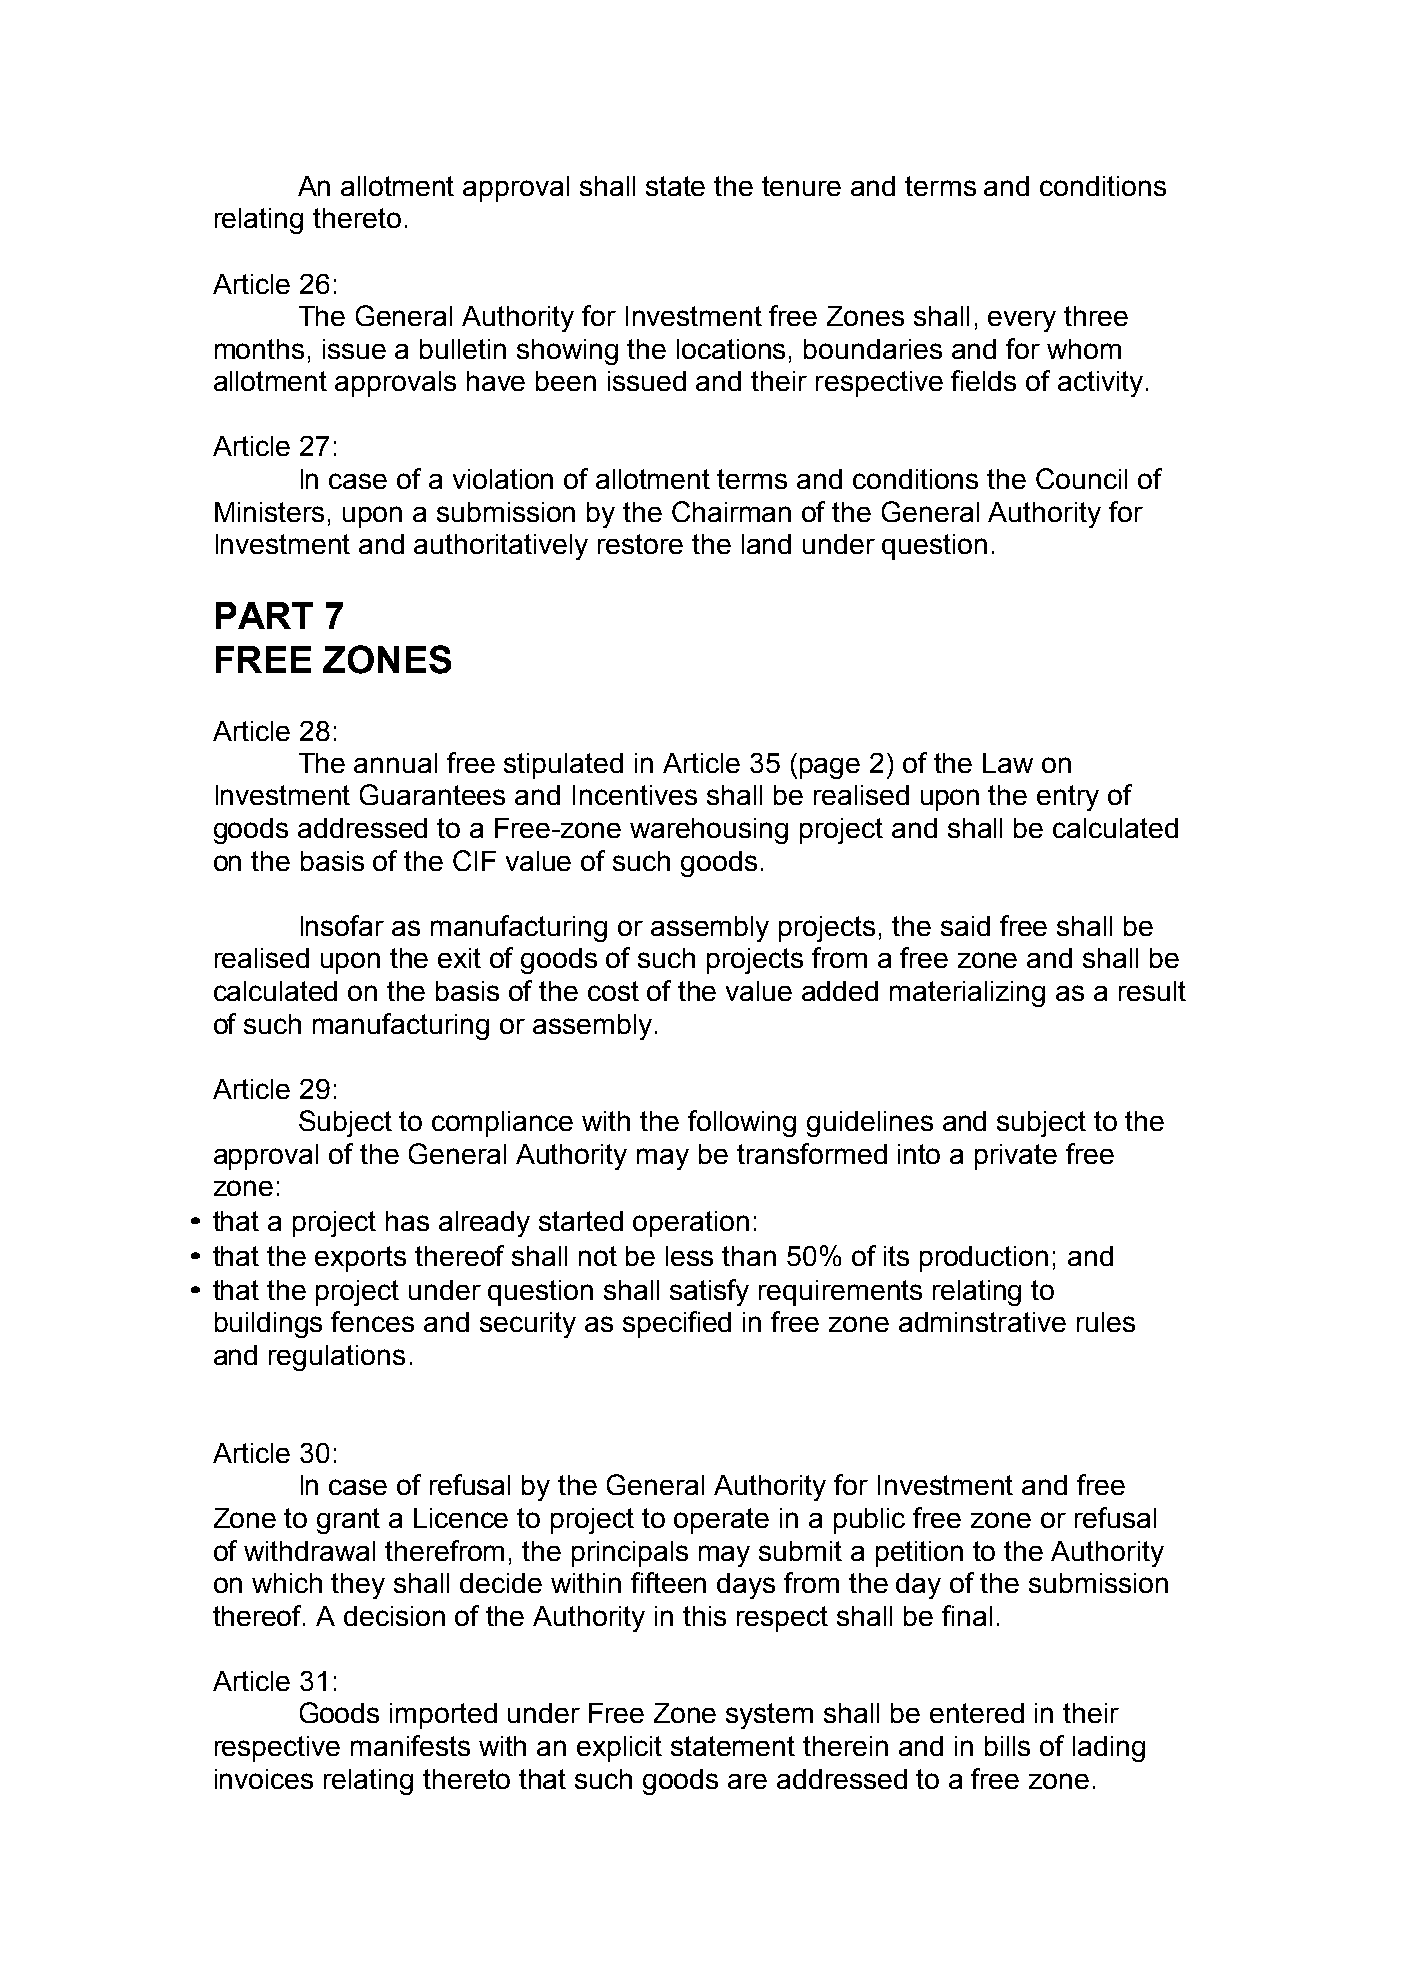 This document has height=1988, width=1405. What do you see at coordinates (965, 926) in the document?
I see `said` at bounding box center [965, 926].
